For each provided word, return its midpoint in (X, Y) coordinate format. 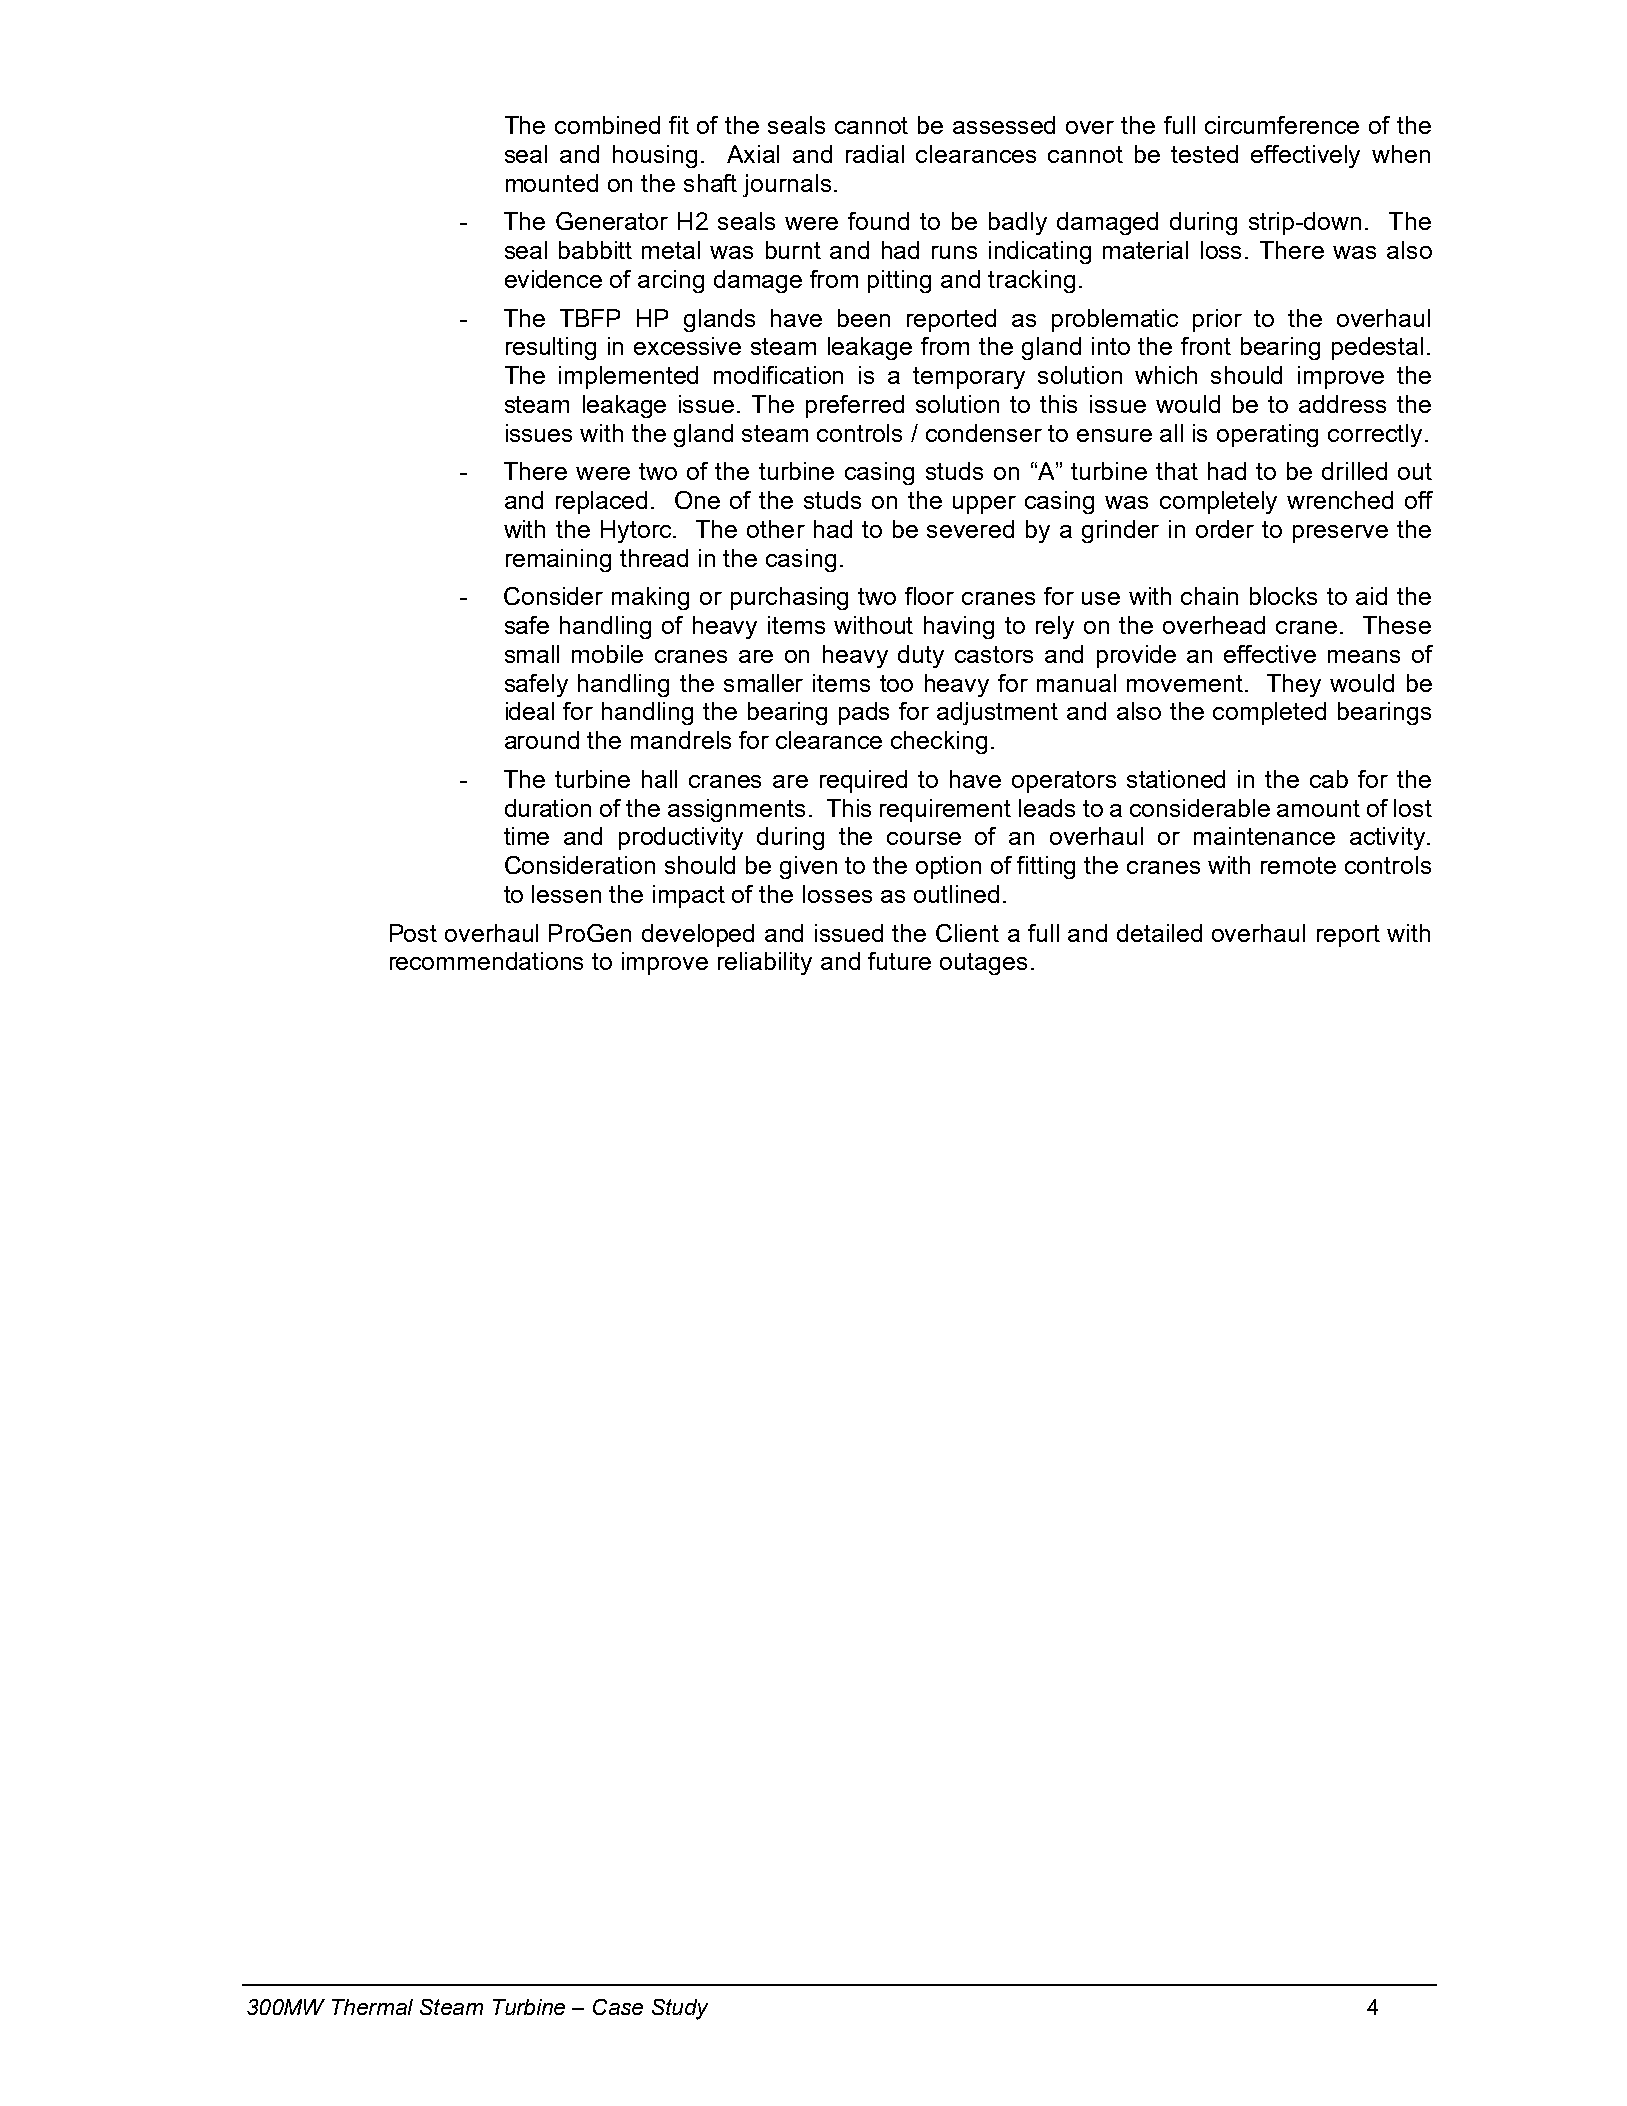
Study (680, 2009)
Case (618, 2007)
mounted (552, 183)
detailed (1159, 933)
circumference (1282, 125)
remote (1298, 865)
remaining (558, 560)
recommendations (486, 961)
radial (875, 154)
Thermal (372, 2007)
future (899, 961)
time (526, 836)
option (948, 867)
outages (983, 964)
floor (929, 596)
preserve (1340, 534)
